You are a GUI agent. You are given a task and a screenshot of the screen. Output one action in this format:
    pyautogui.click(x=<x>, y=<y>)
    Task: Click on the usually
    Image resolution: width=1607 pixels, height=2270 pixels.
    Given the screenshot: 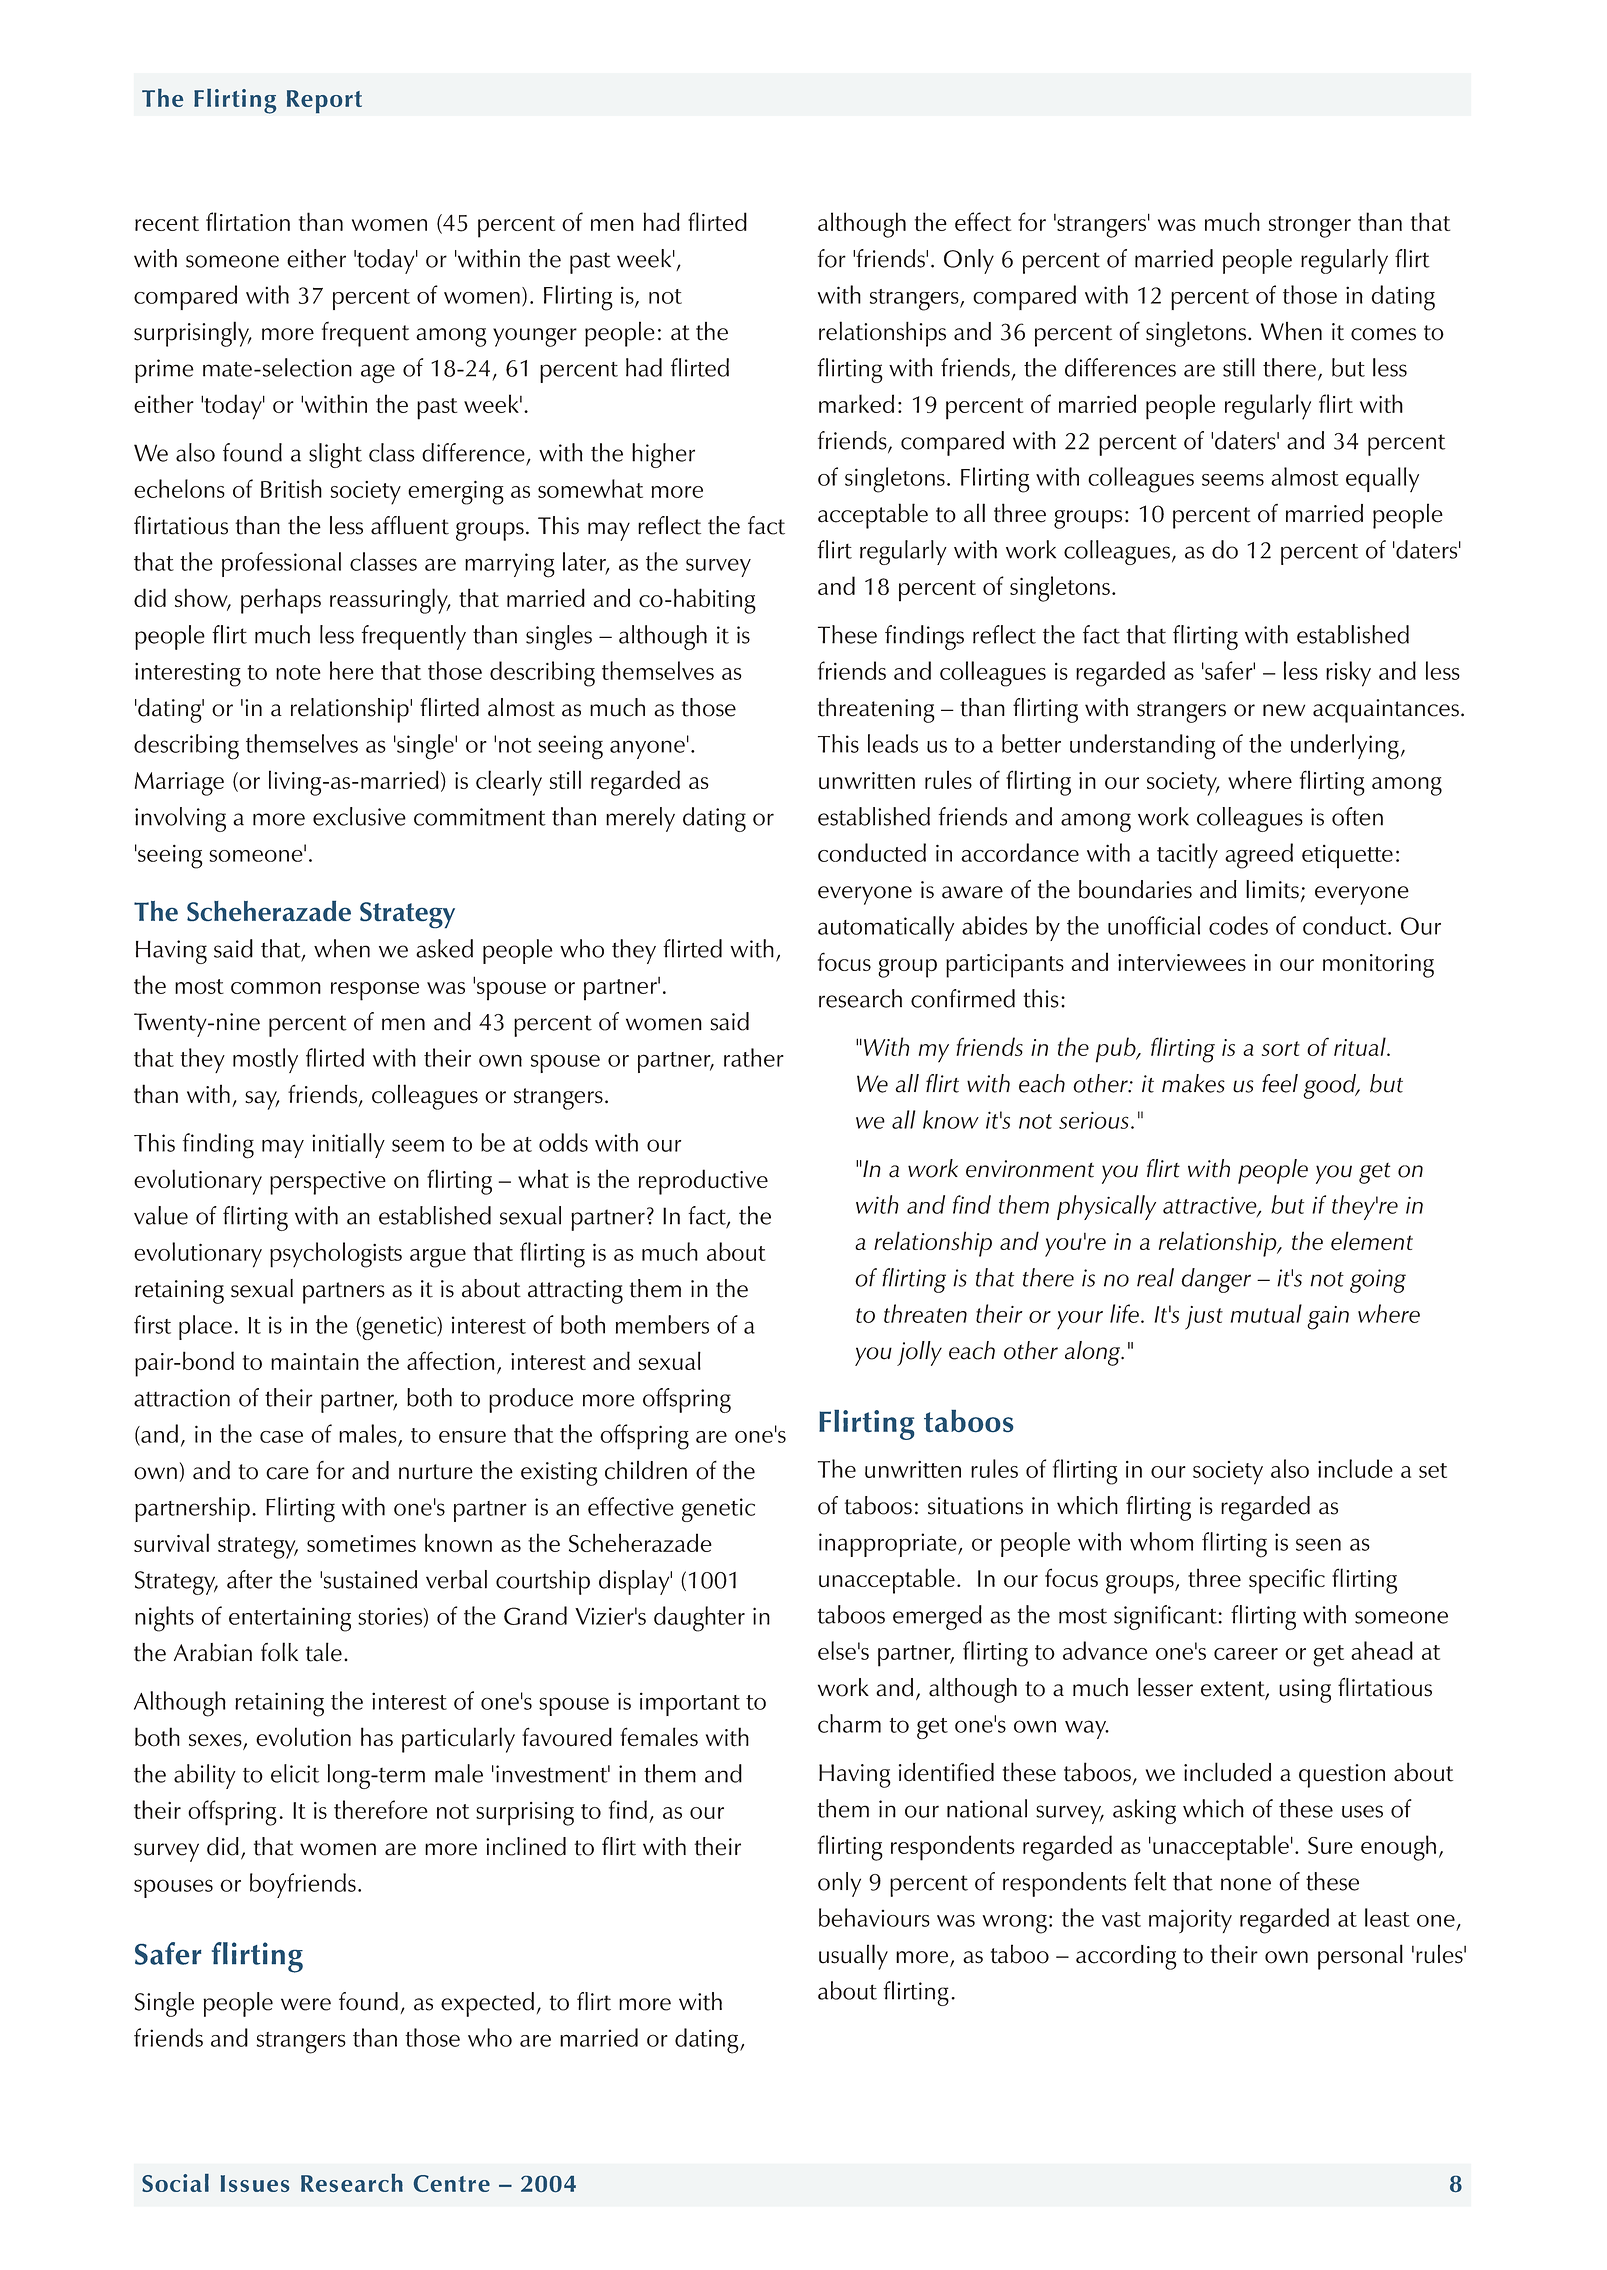 What is the action you would take?
    pyautogui.click(x=853, y=1957)
